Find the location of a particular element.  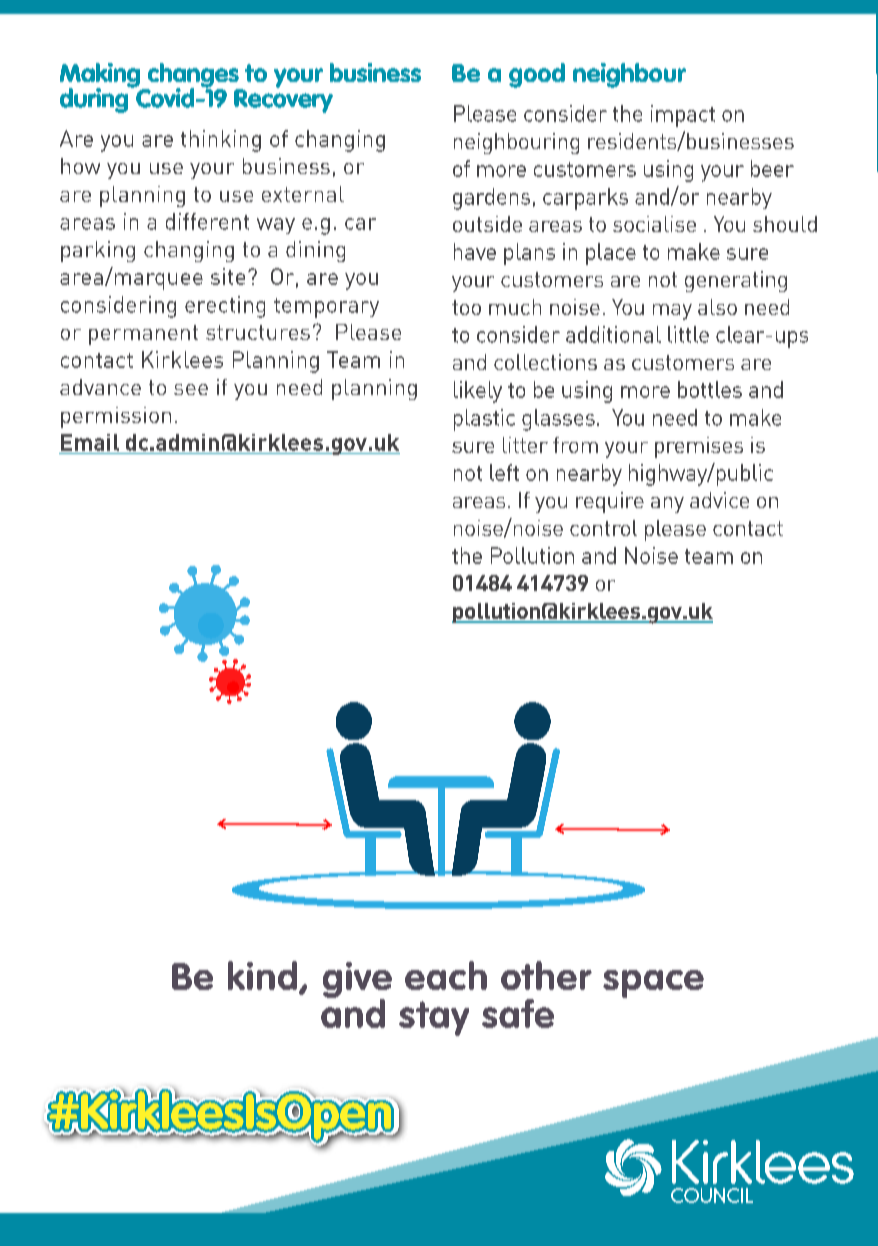

see is located at coordinates (191, 389).
